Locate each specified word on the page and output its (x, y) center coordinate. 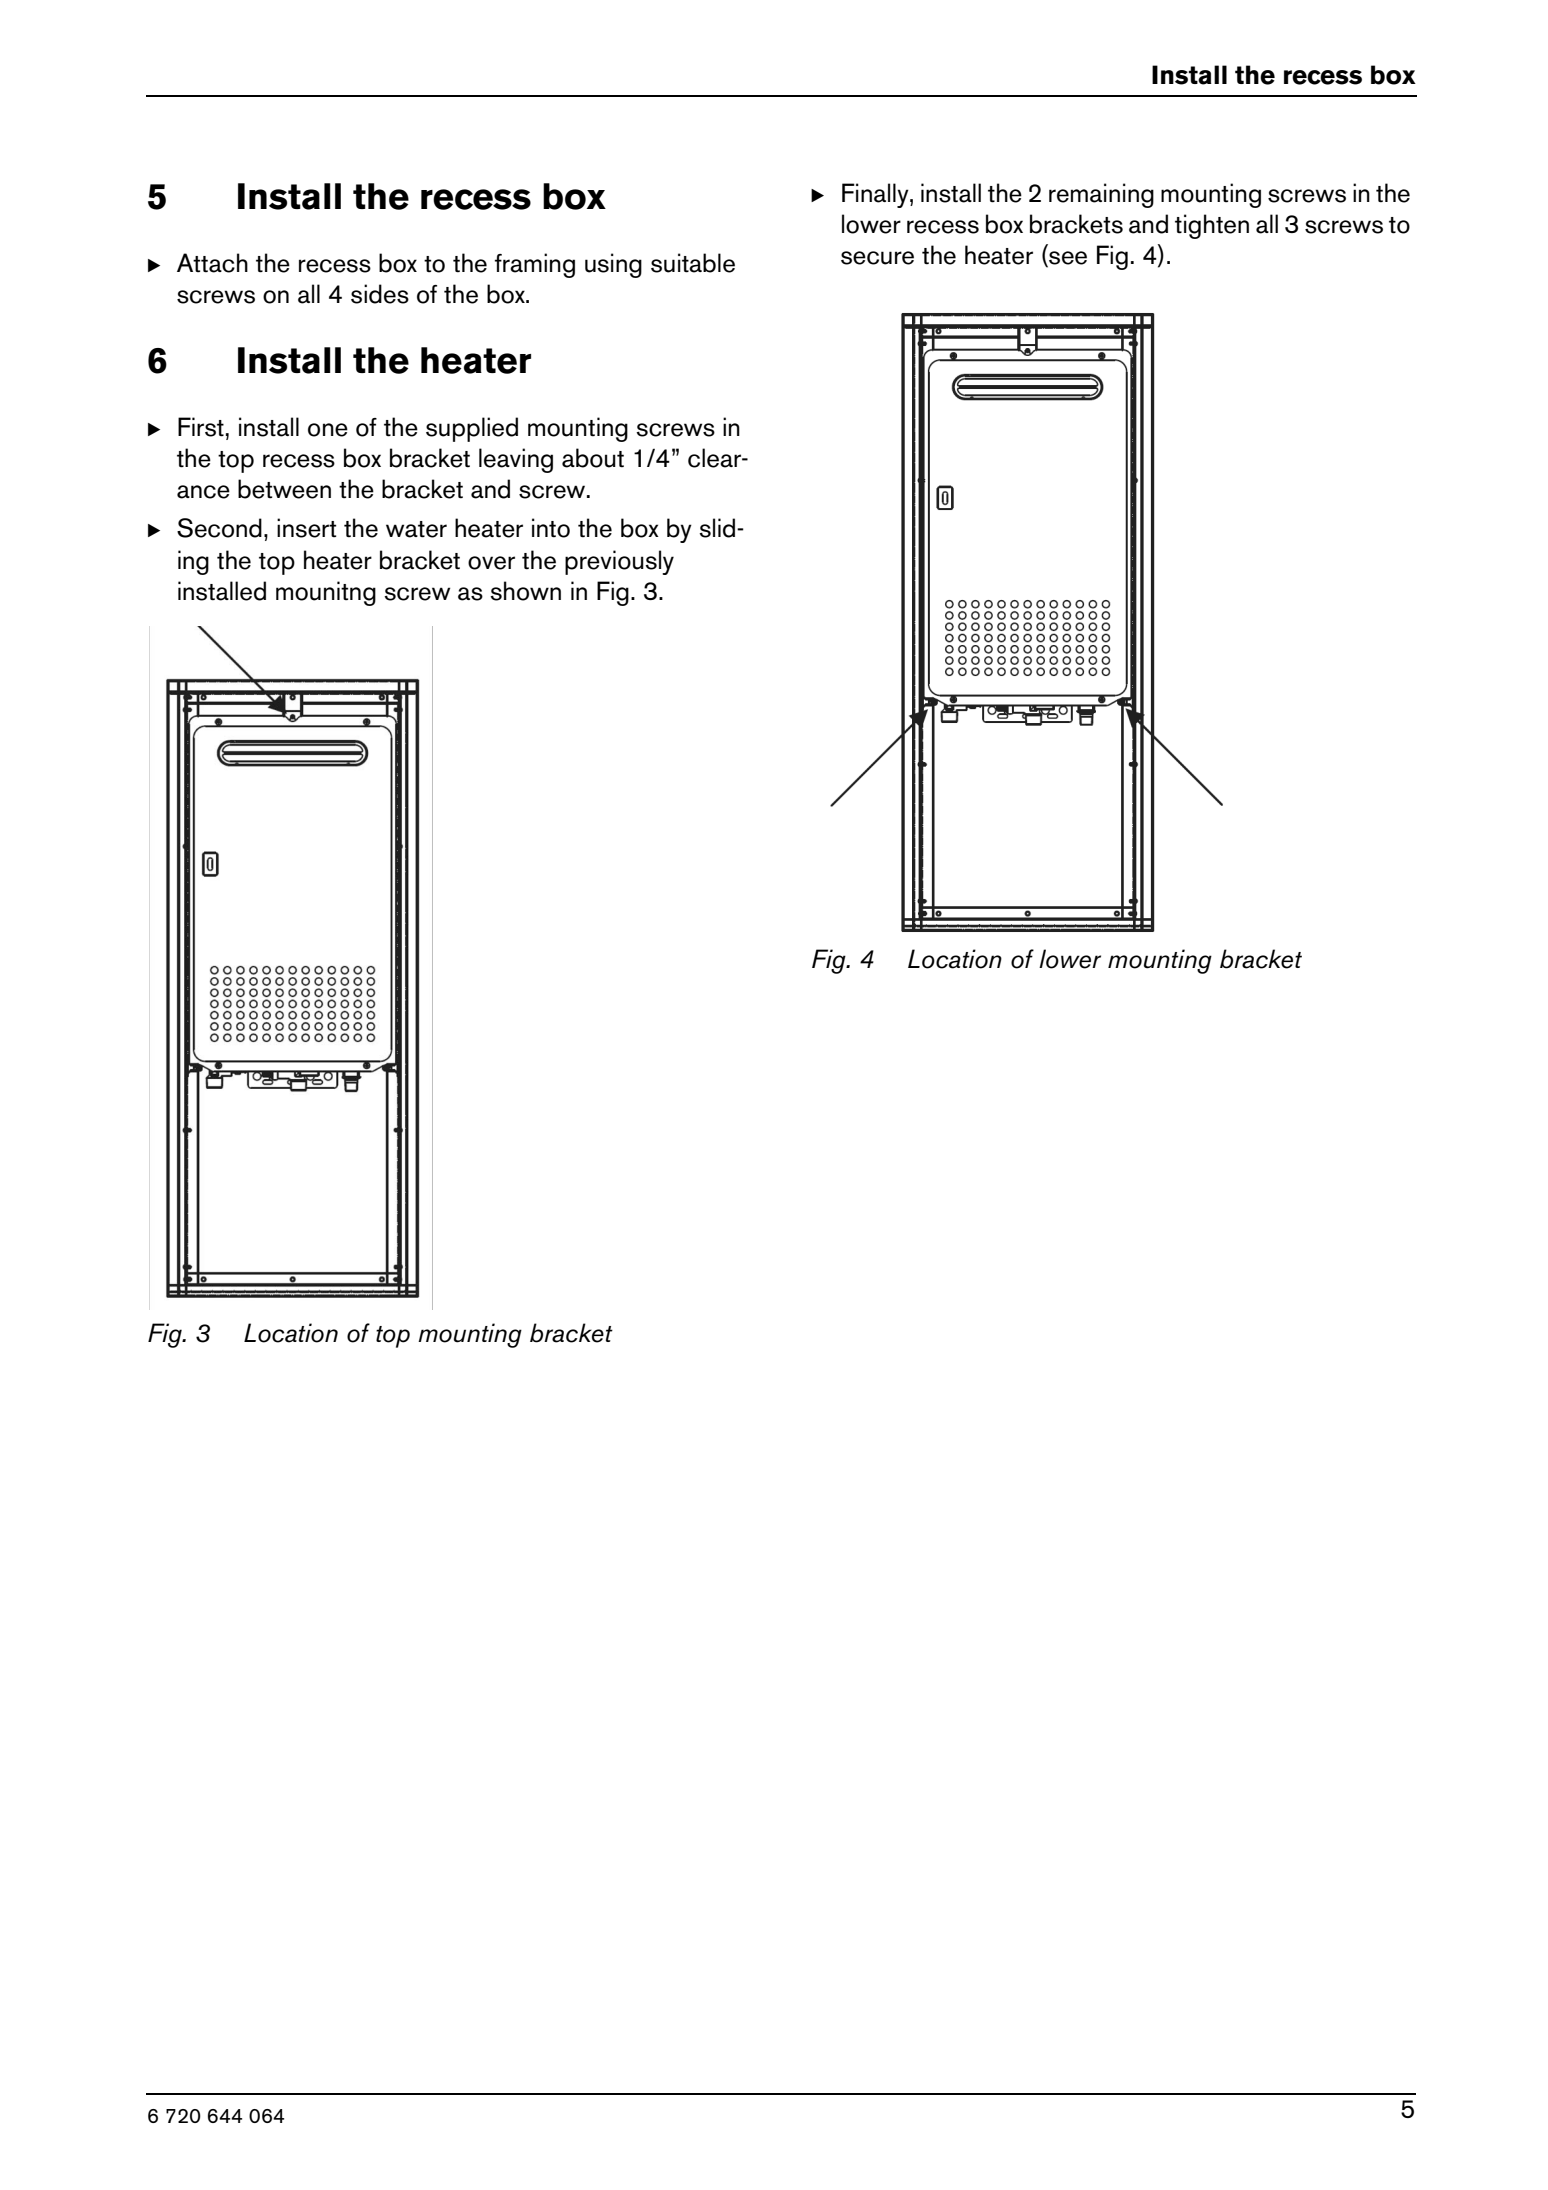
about (593, 458)
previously (619, 562)
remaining (1101, 195)
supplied (472, 429)
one (328, 430)
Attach (212, 263)
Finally (876, 195)
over (491, 563)
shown (525, 591)
